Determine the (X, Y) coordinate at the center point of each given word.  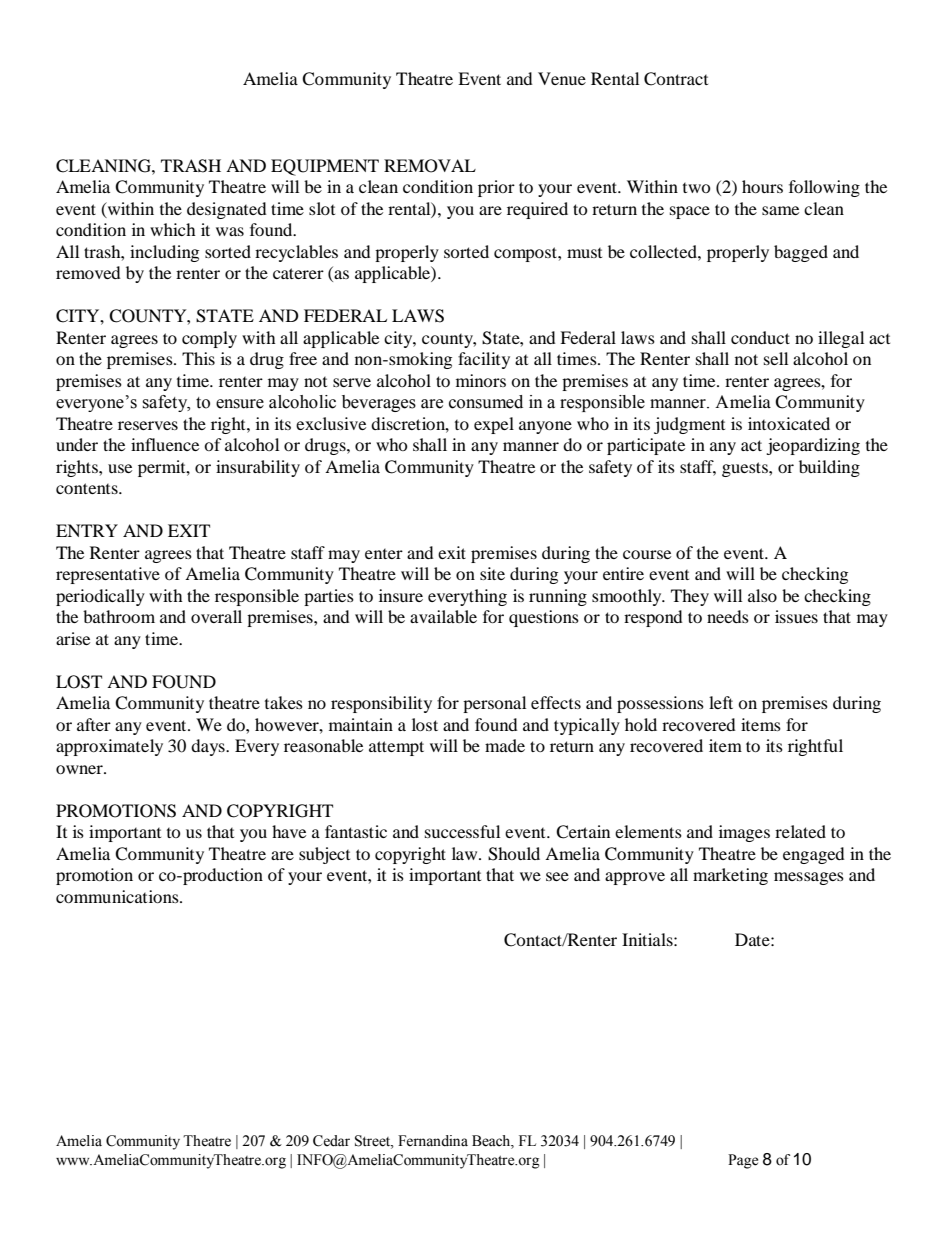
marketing (730, 876)
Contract (676, 79)
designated (227, 210)
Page (743, 1161)
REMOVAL (430, 166)
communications (118, 896)
